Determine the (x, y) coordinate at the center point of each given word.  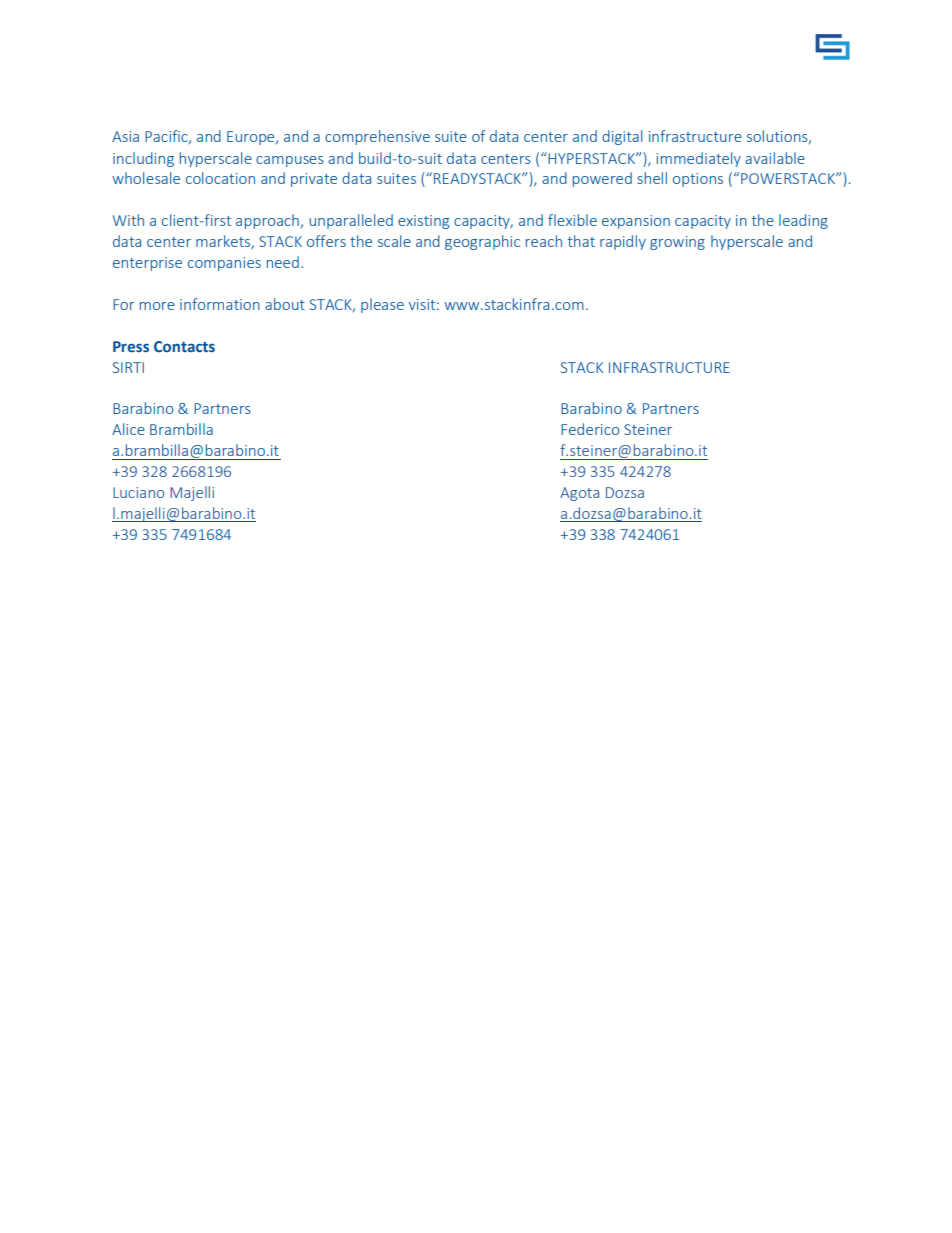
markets (224, 242)
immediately (698, 159)
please (382, 305)
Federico (590, 429)
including (143, 159)
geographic (482, 242)
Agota (579, 494)
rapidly (623, 242)
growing (677, 243)
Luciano (138, 492)
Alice (128, 429)
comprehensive (377, 137)
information (220, 304)
